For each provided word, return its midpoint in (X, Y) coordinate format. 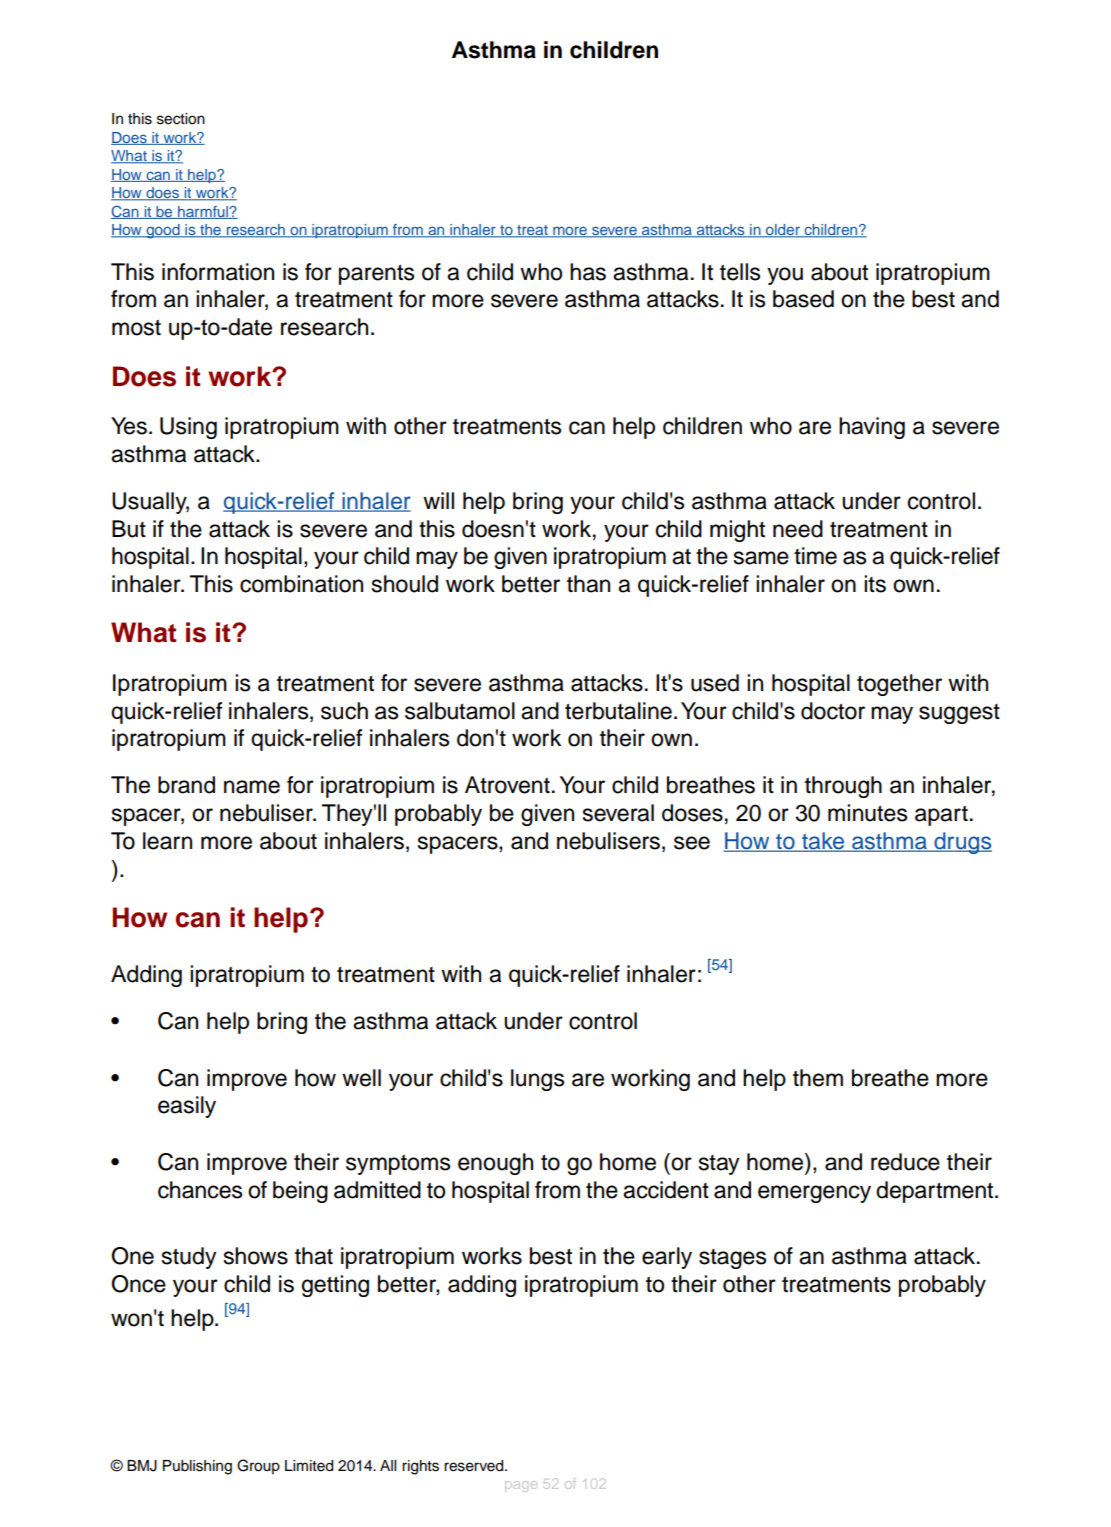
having (872, 428)
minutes (867, 813)
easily (187, 1107)
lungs (537, 1080)
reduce (905, 1162)
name (252, 787)
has (588, 272)
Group (258, 1466)
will (438, 500)
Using (188, 428)
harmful (203, 212)
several (618, 813)
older (783, 231)
